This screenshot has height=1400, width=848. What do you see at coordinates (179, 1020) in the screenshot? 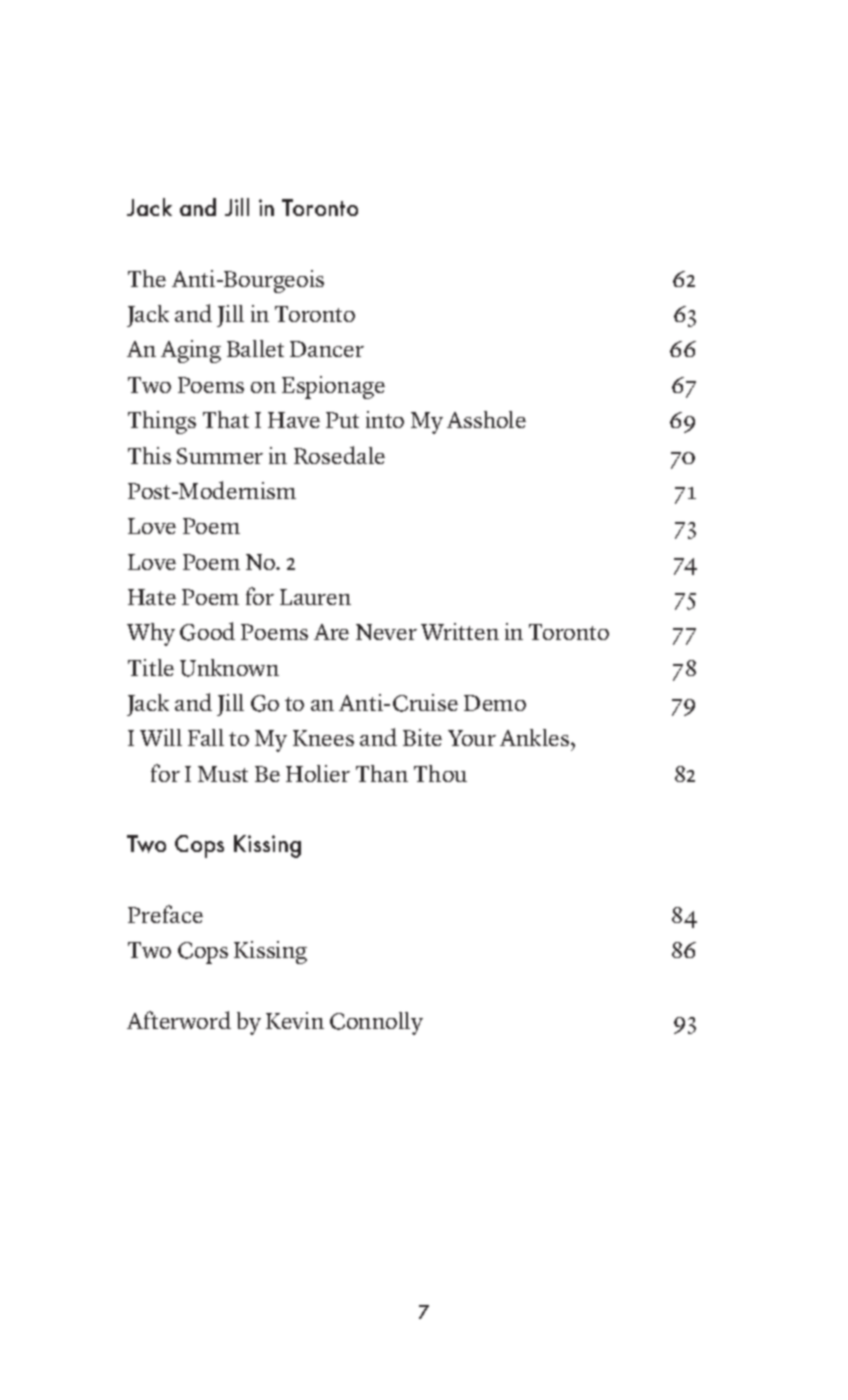
I see `Afterword` at bounding box center [179, 1020].
